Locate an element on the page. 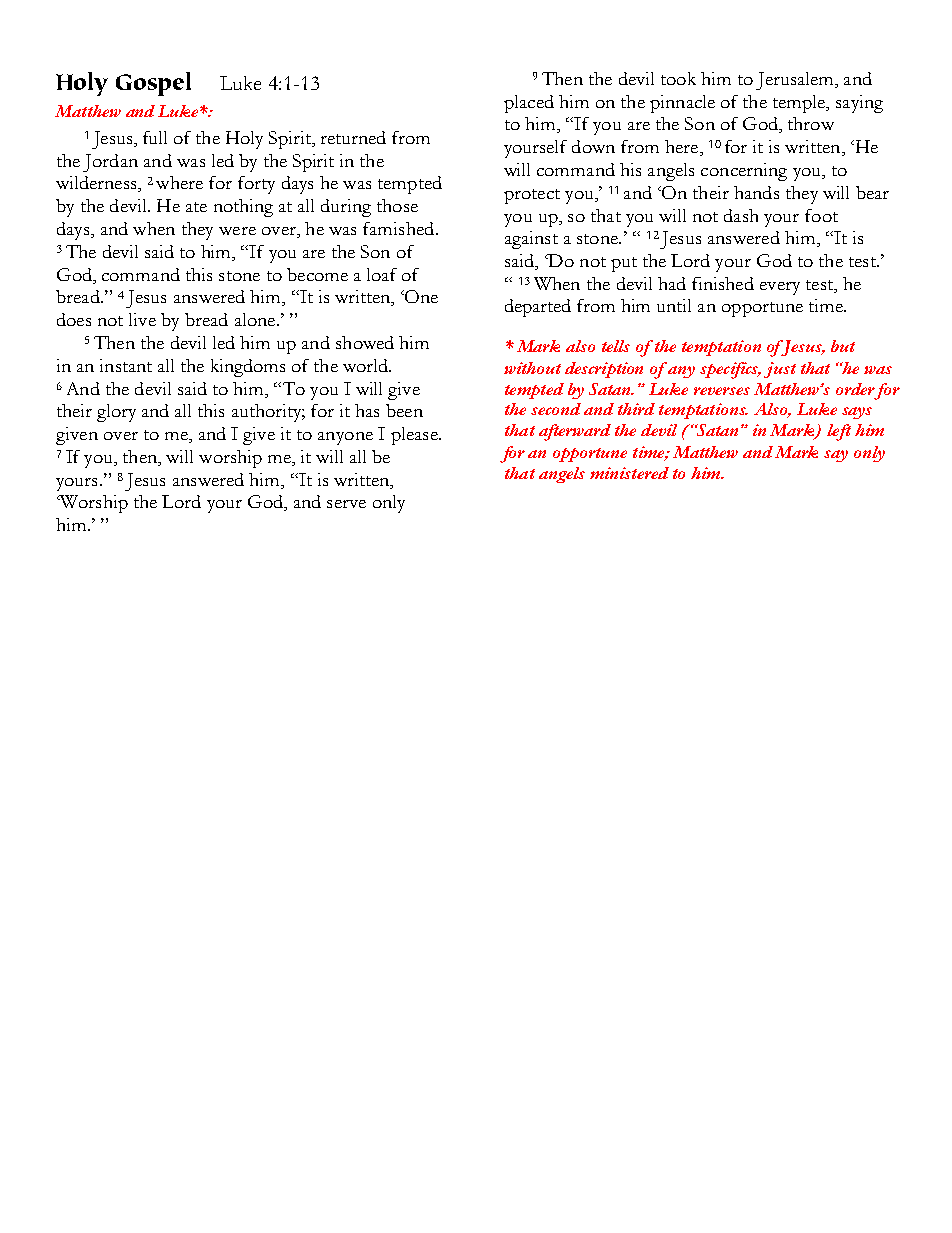 The width and height of the page is (952, 1233). glory is located at coordinates (116, 413).
